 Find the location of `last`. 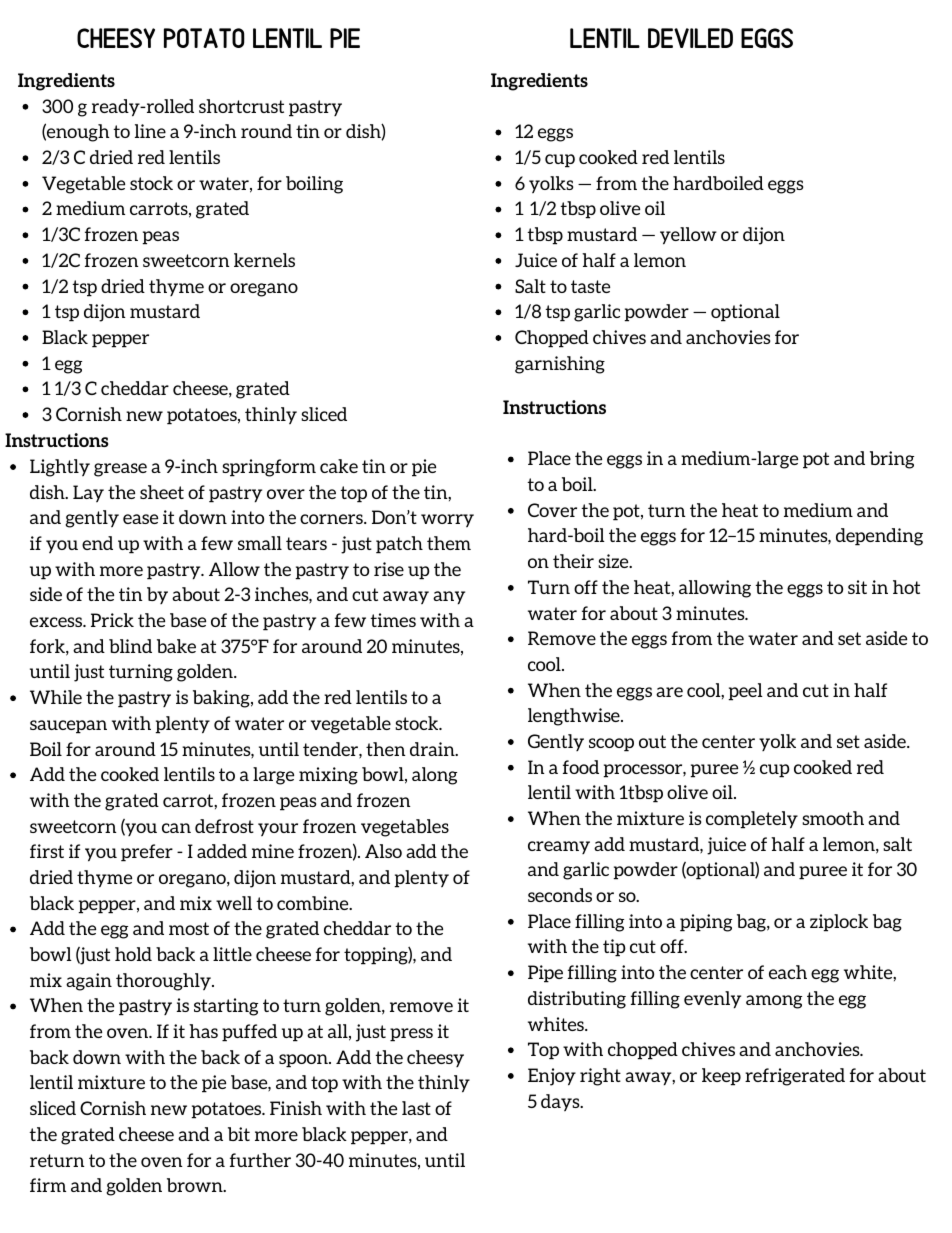

last is located at coordinates (416, 1108).
